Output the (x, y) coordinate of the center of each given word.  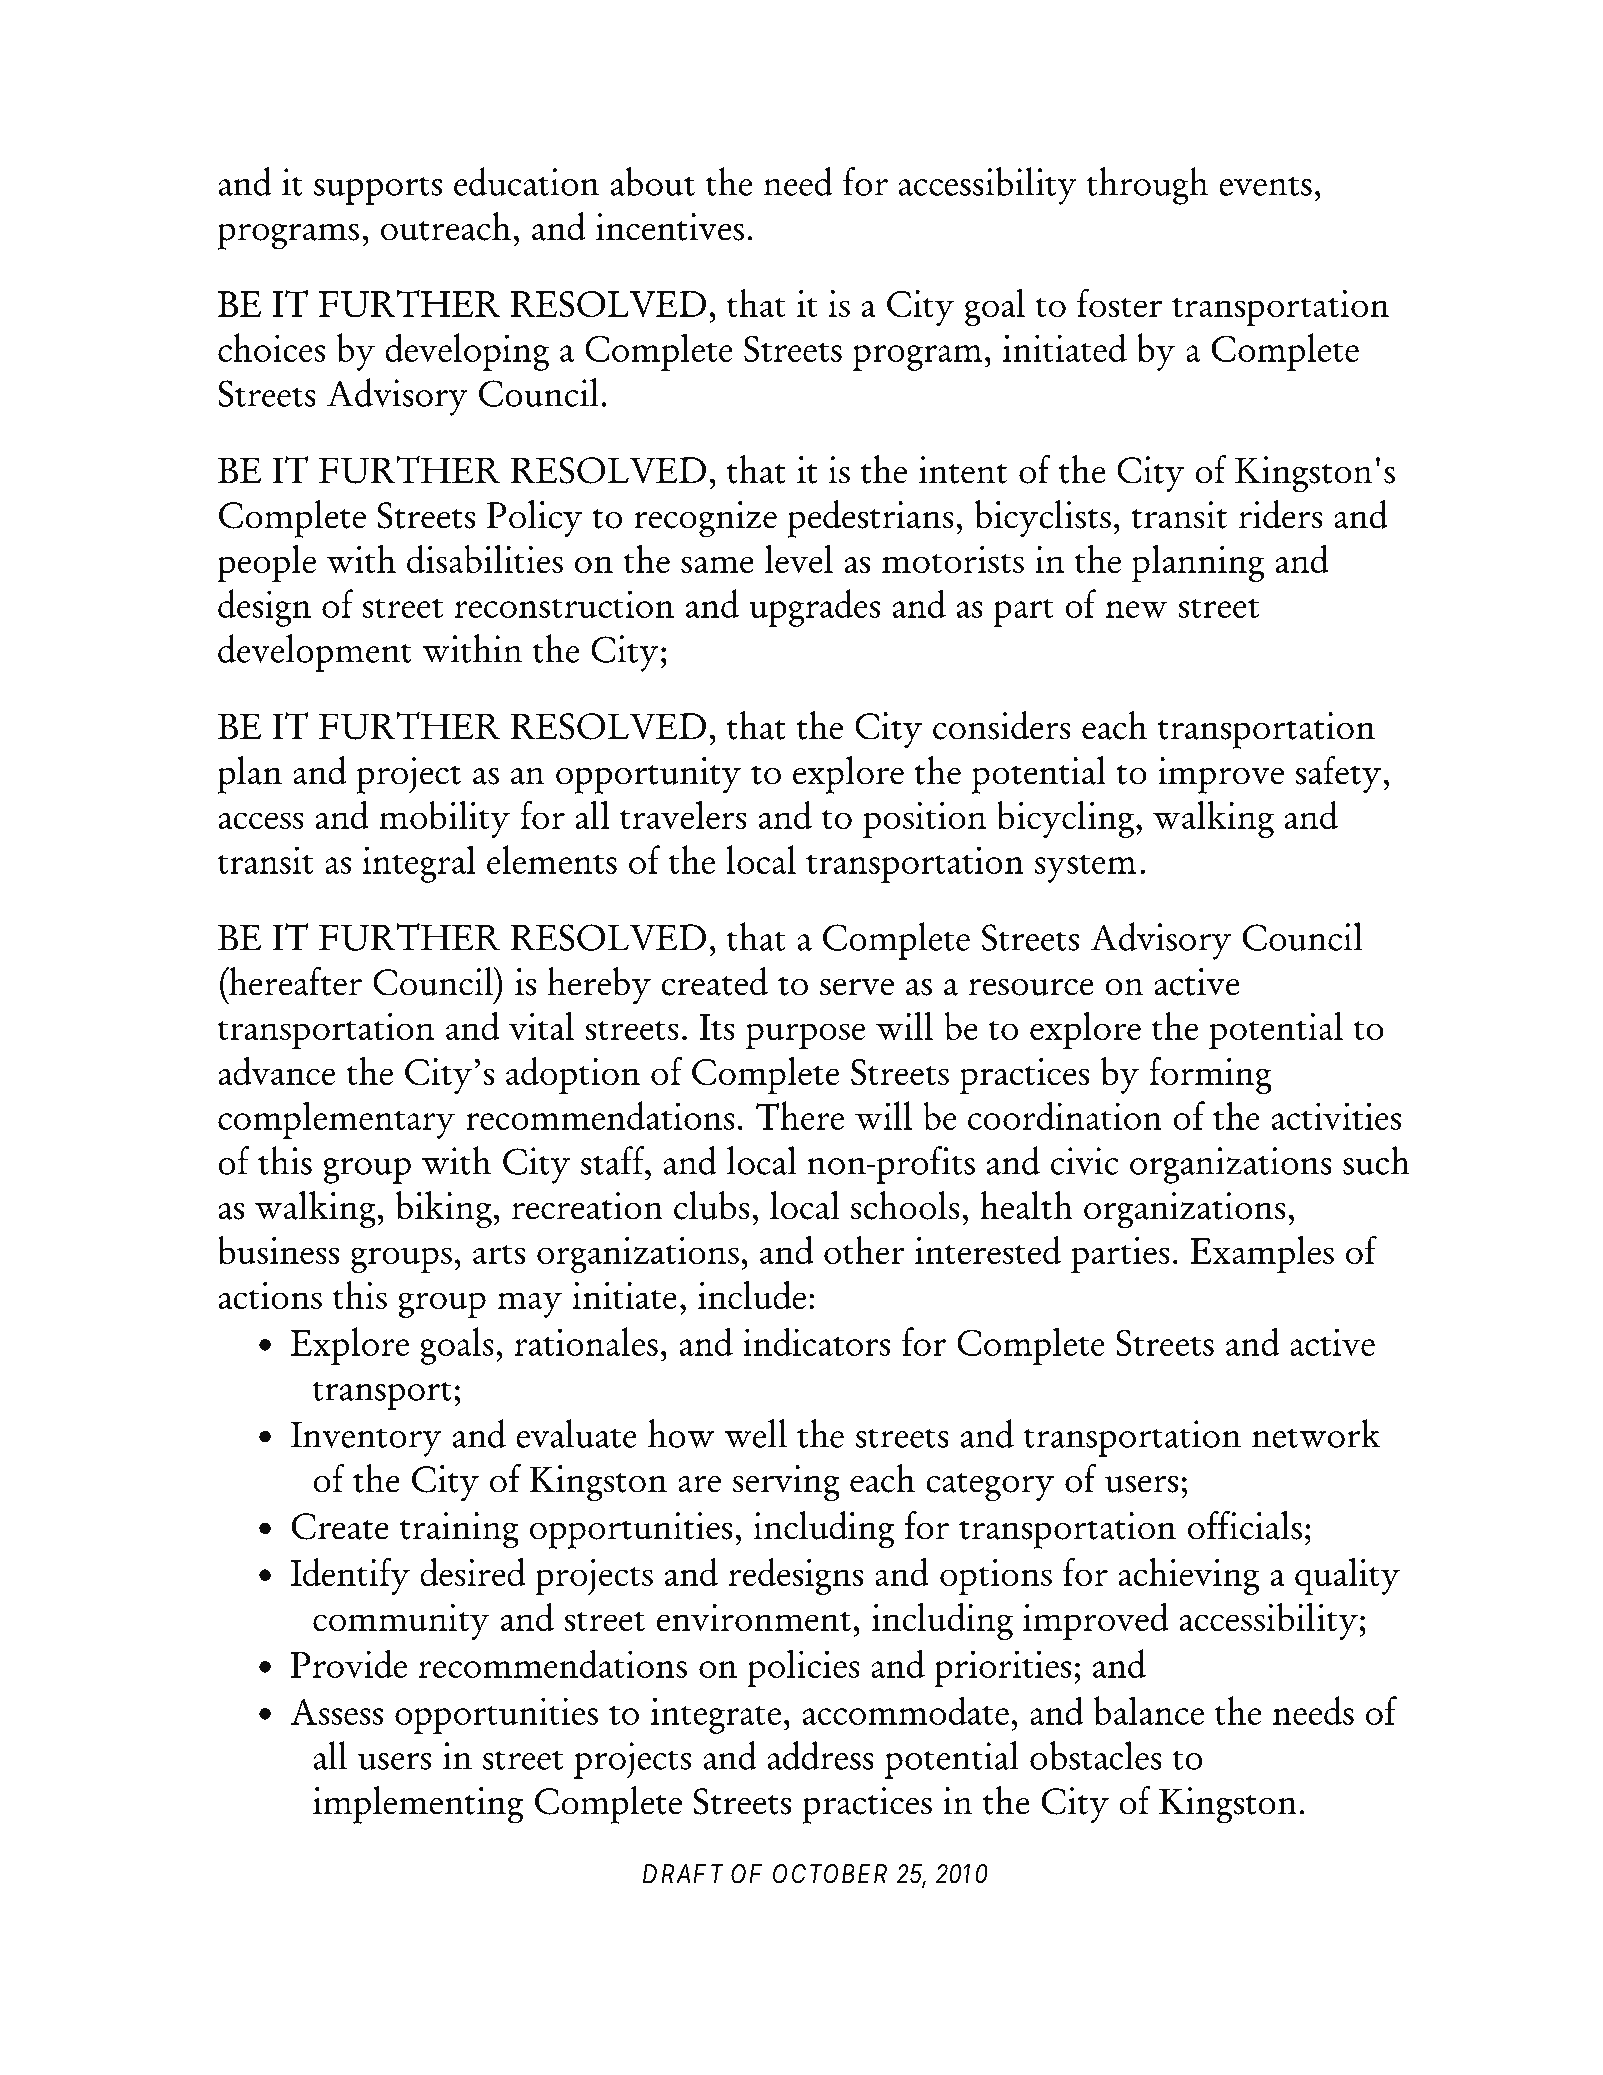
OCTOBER (830, 1874)
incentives (670, 227)
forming (1210, 1075)
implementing (418, 1805)
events (1265, 186)
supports (378, 190)
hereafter (294, 981)
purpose (805, 1036)
